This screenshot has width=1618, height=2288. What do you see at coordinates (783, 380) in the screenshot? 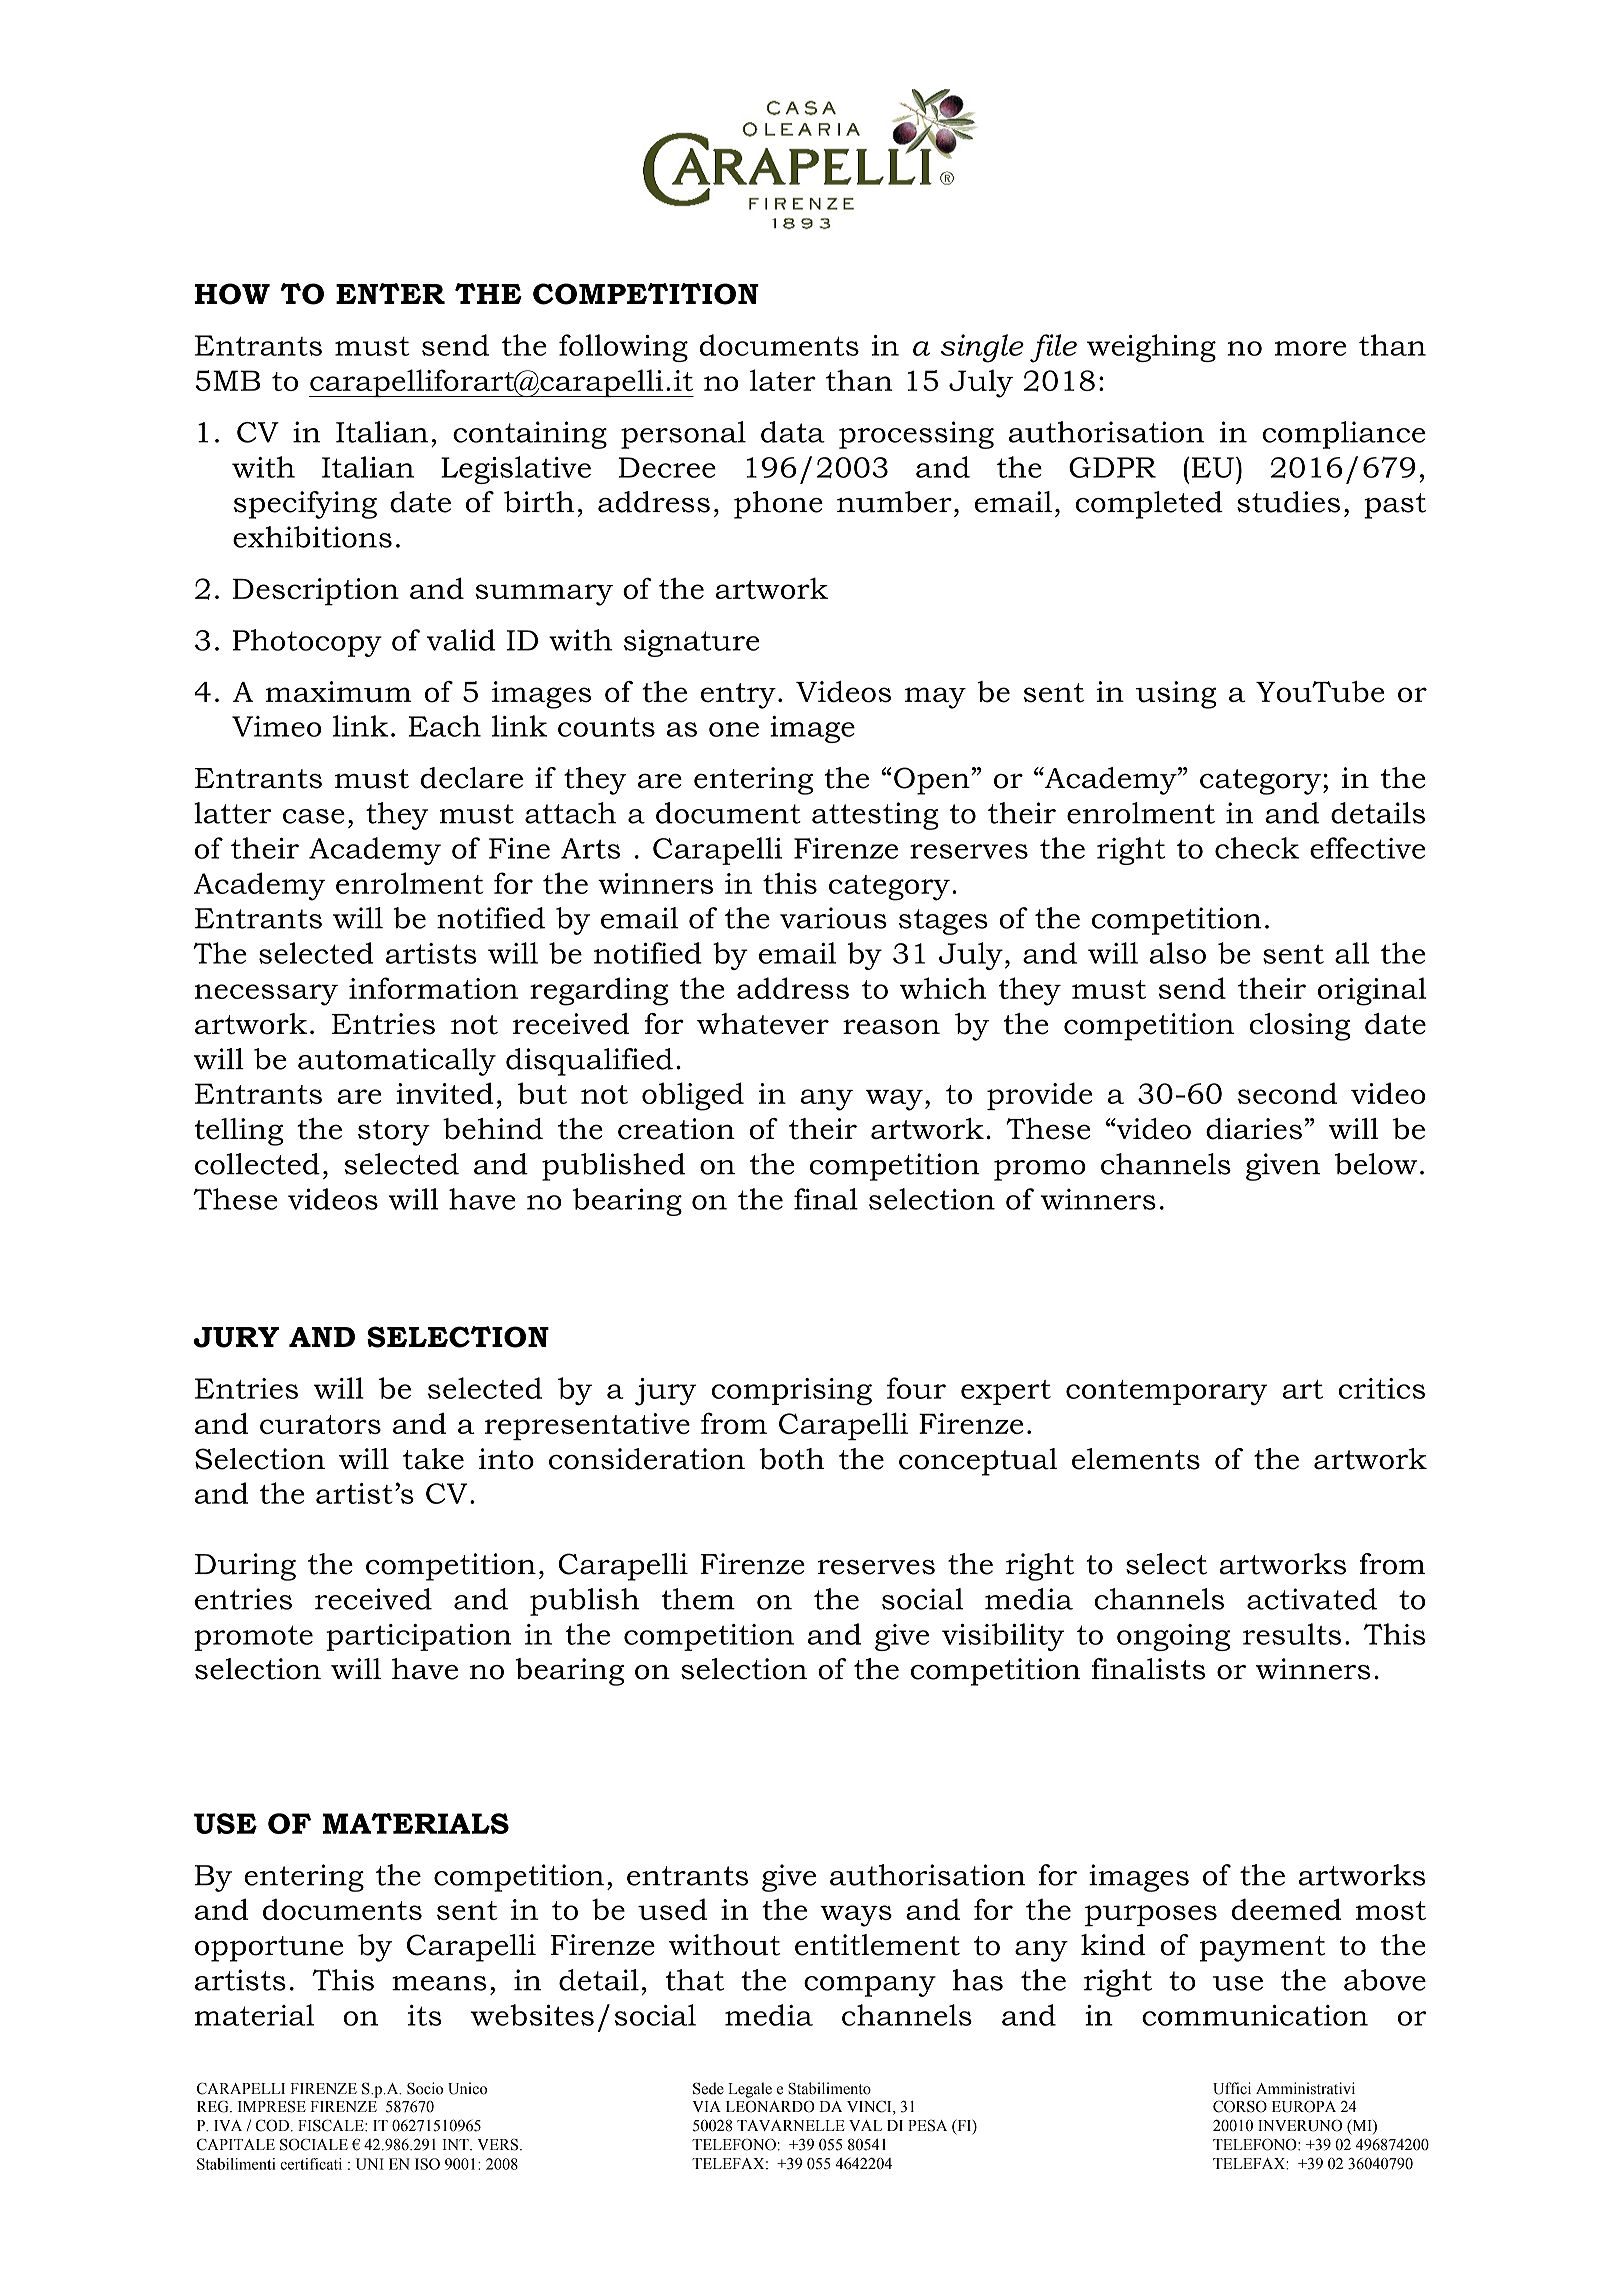
I see `later` at bounding box center [783, 380].
